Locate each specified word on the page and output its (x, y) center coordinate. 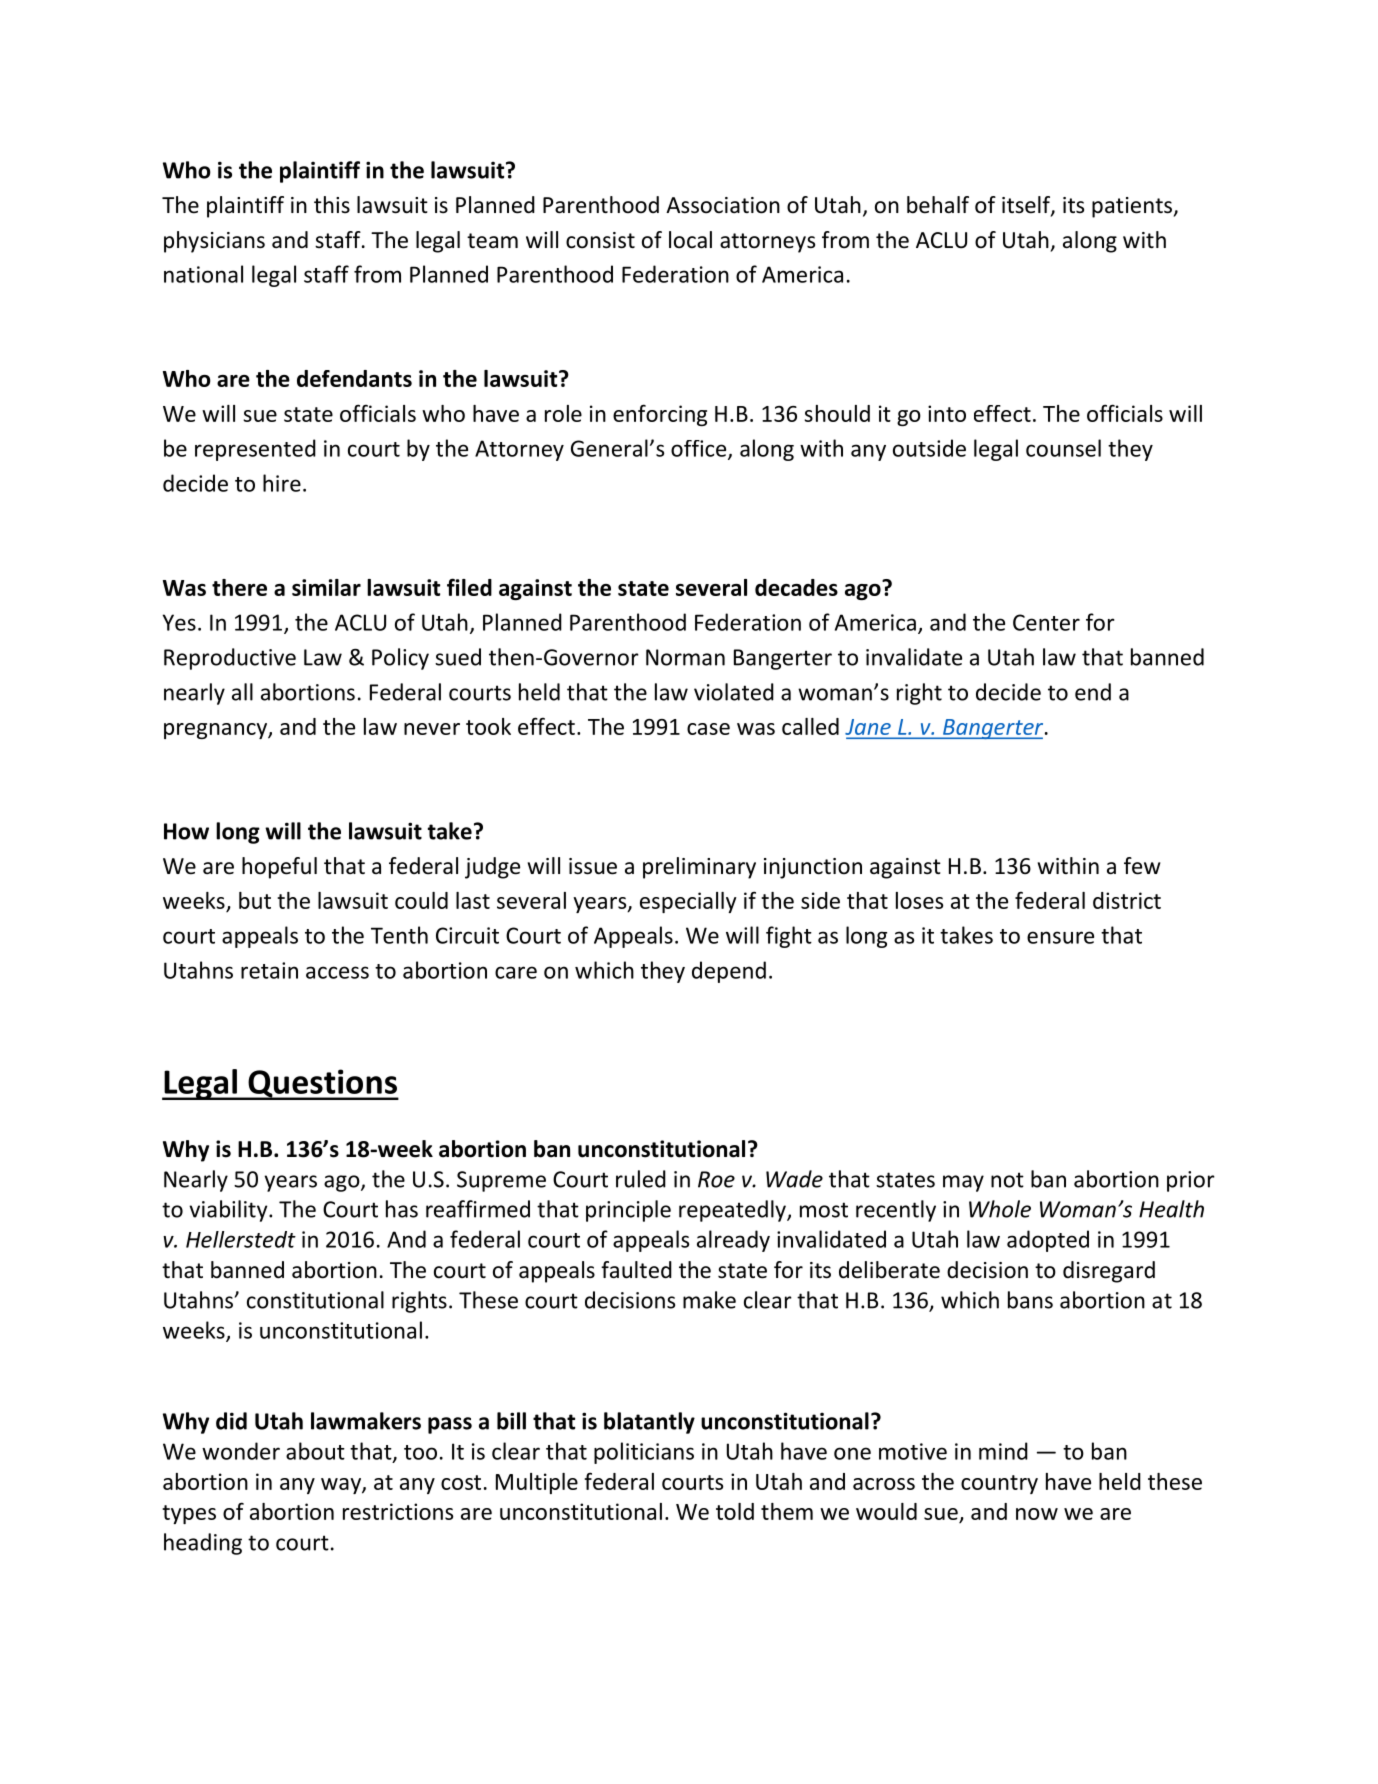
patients (1133, 207)
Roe (716, 1179)
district (1127, 900)
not (1007, 1180)
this (332, 204)
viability (229, 1211)
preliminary (699, 868)
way (342, 1486)
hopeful (279, 868)
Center (1046, 622)
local (690, 240)
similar (326, 587)
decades (796, 587)
